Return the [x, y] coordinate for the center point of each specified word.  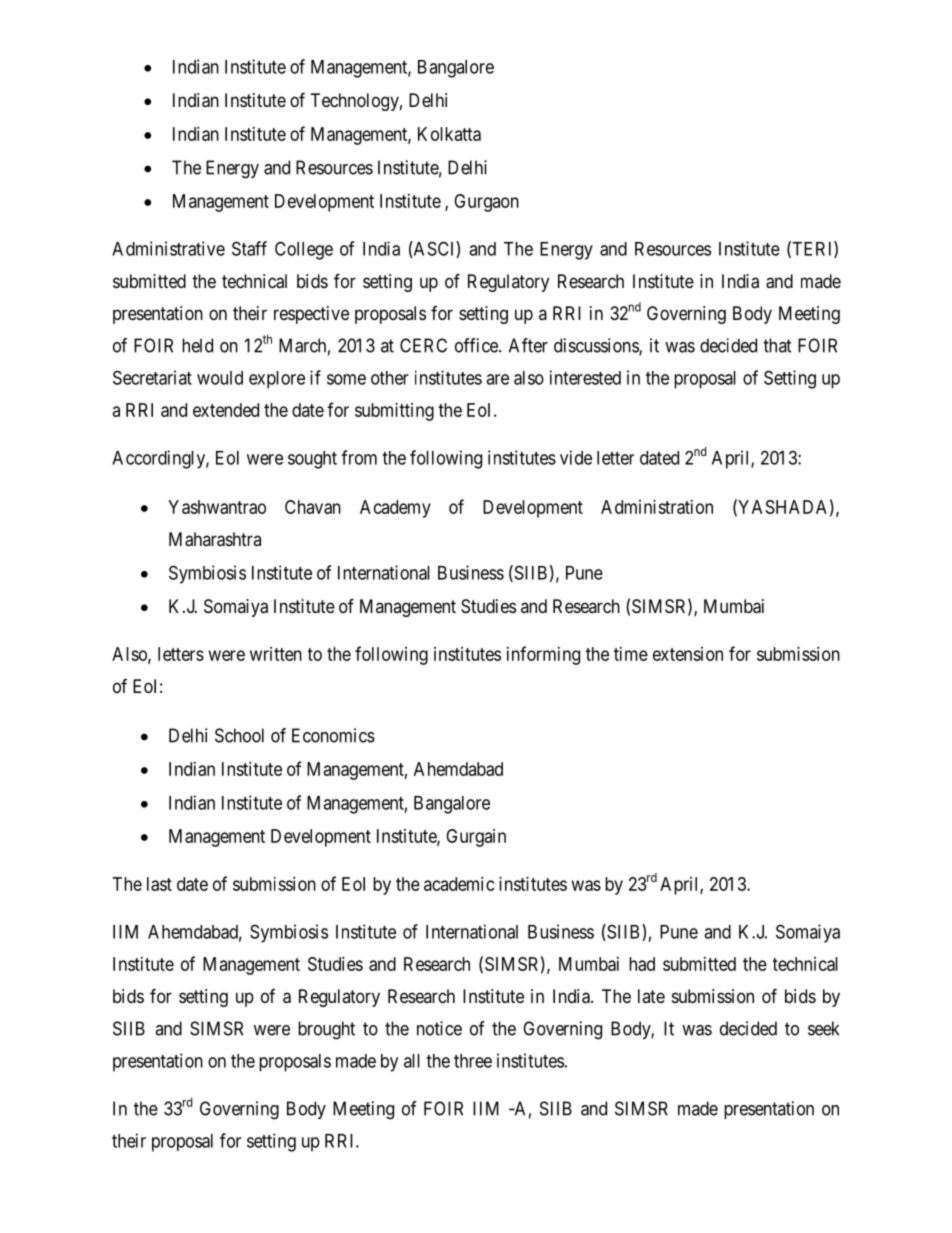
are [497, 379]
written [276, 654]
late [651, 996]
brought [326, 1030]
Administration [657, 507]
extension [688, 654]
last [159, 884]
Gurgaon [486, 203]
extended [226, 410]
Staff [249, 248]
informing [543, 655]
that [777, 345]
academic [459, 884]
